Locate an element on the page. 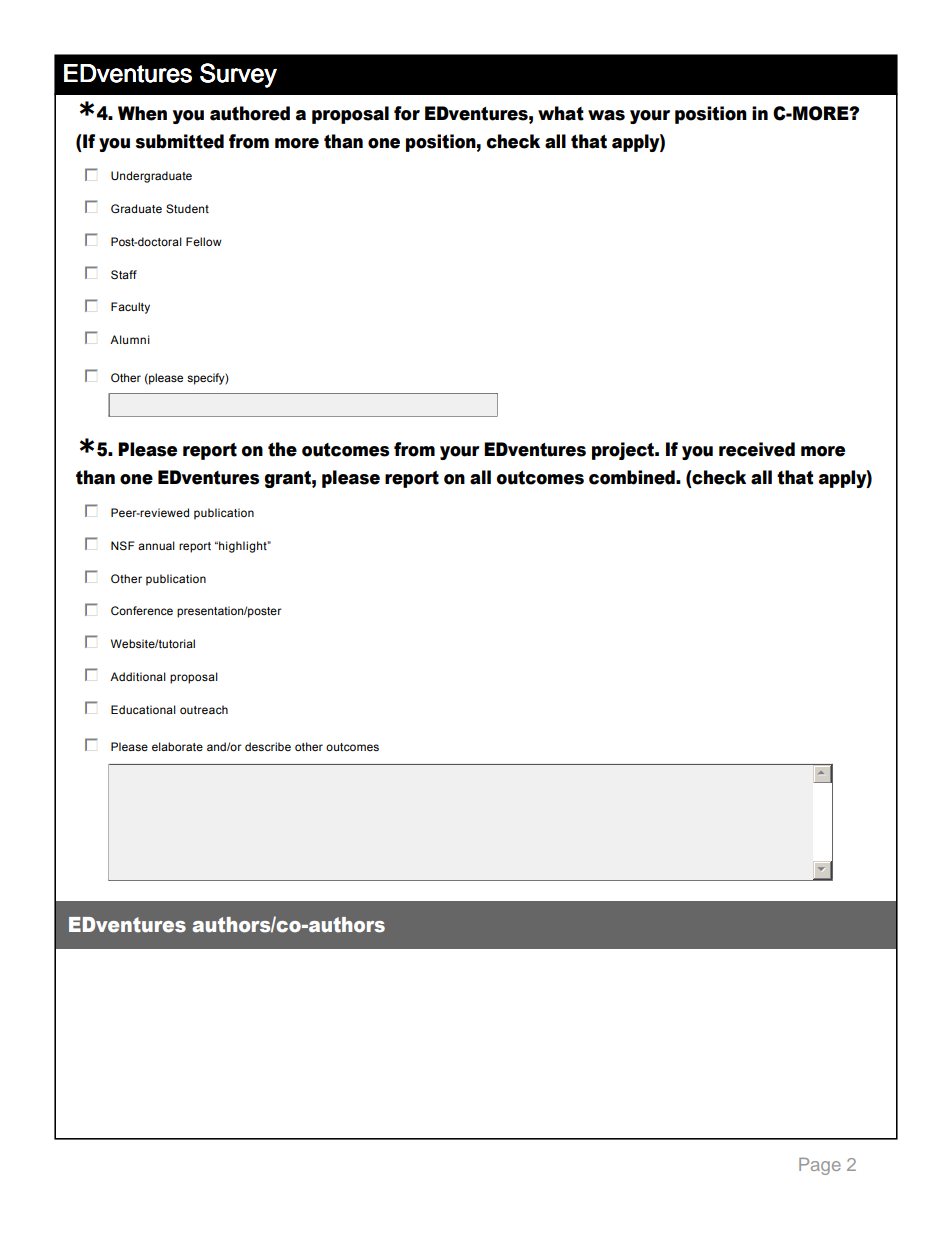  describe is located at coordinates (268, 746).
